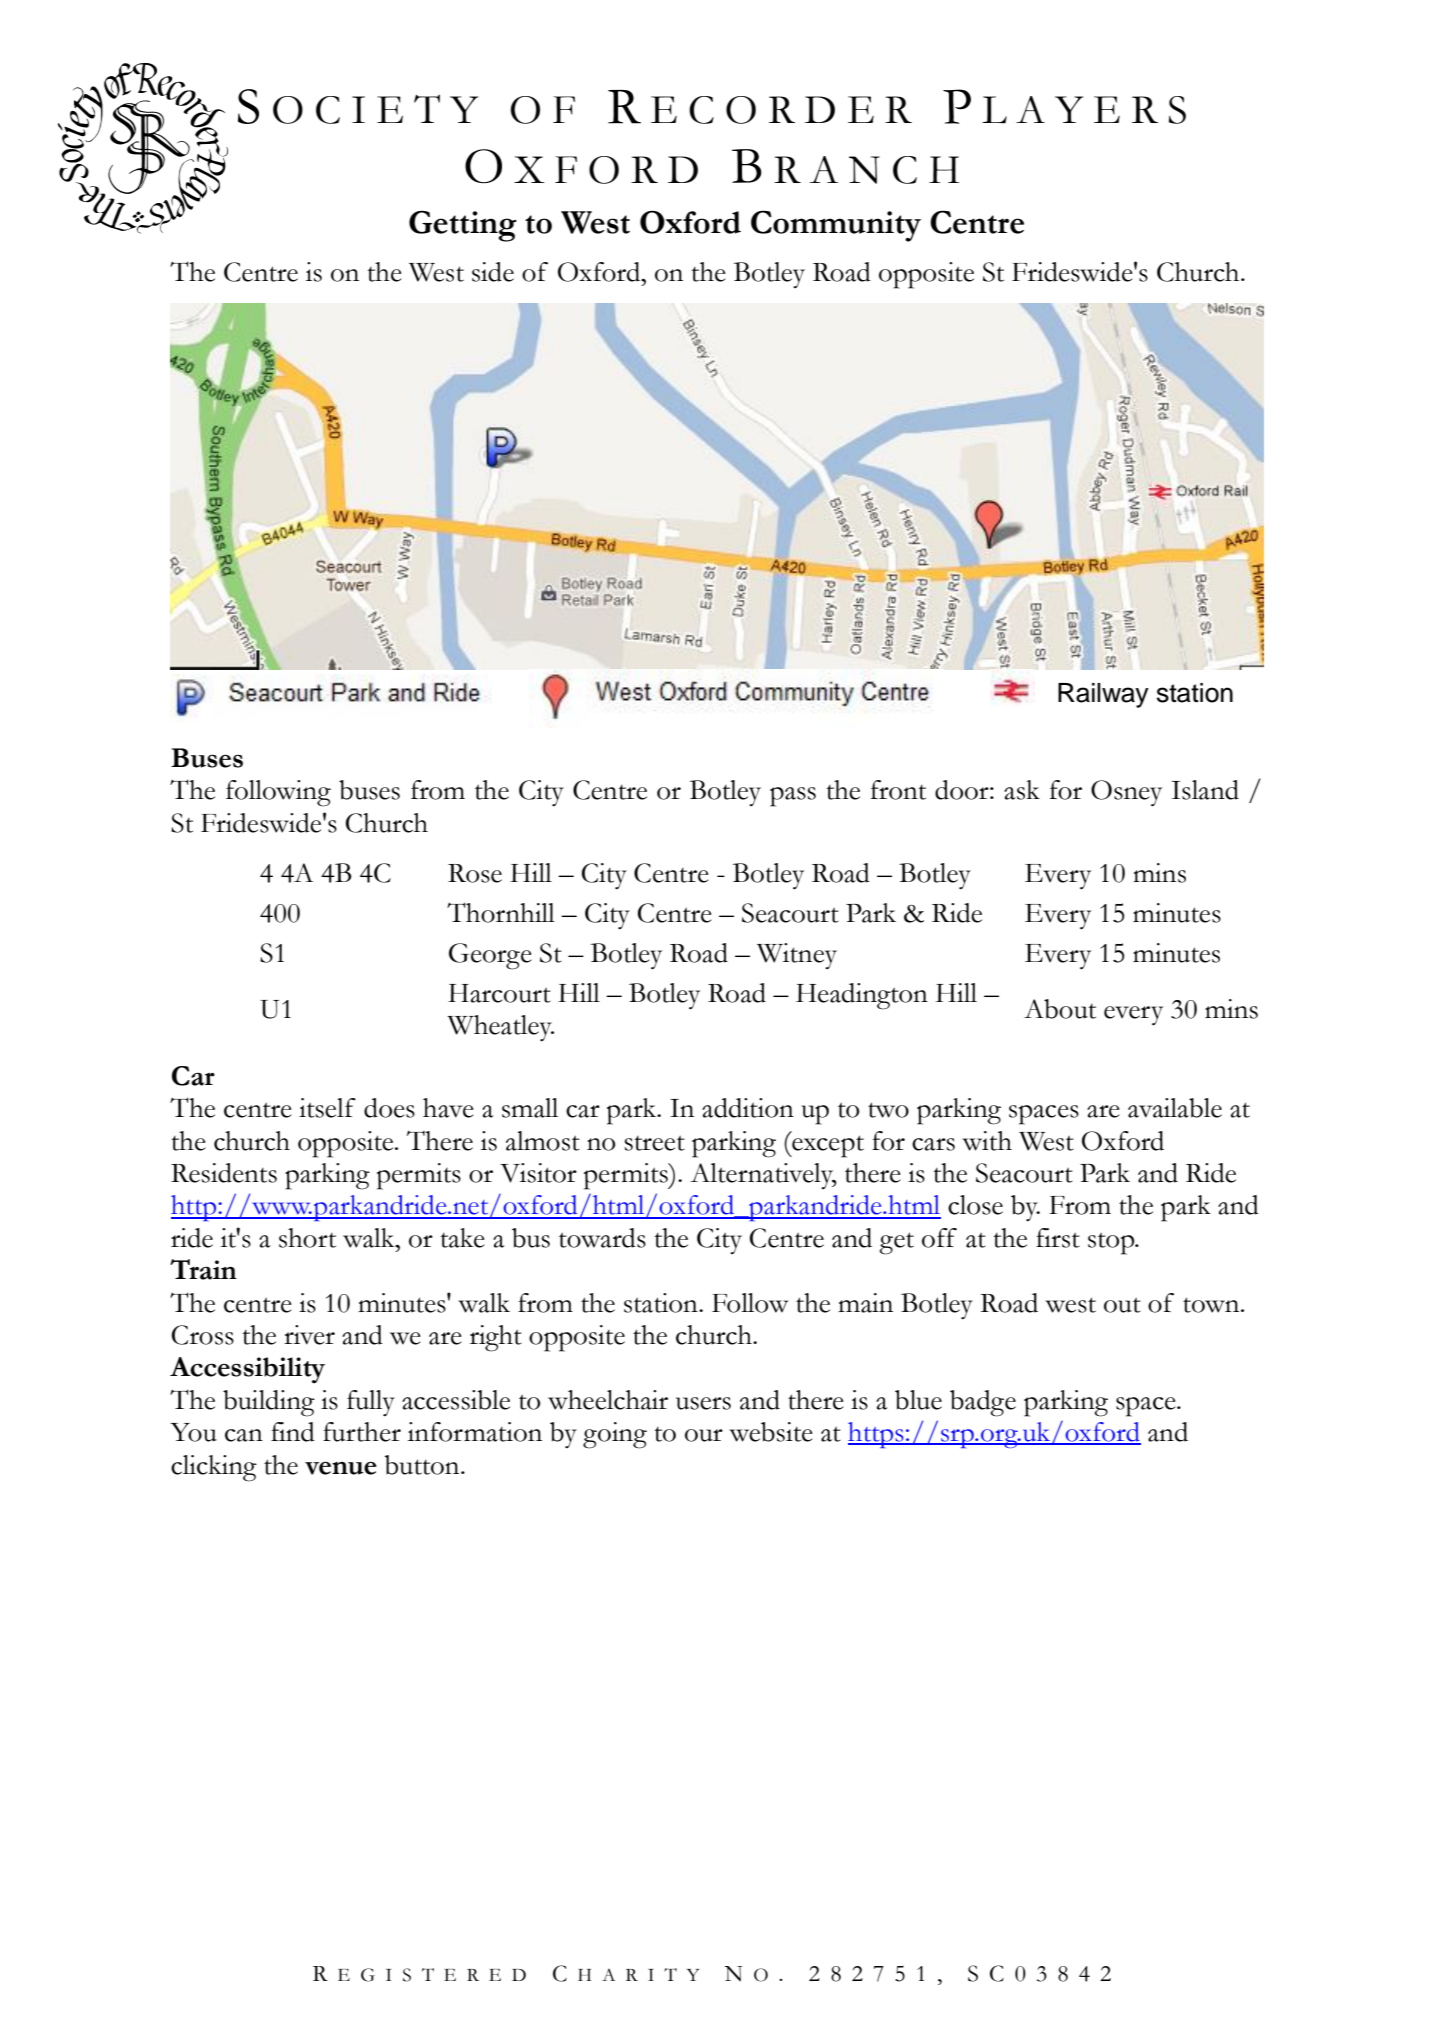 This screenshot has height=2028, width=1434. Describe the element at coordinates (293, 1432) in the screenshot. I see `find` at that location.
